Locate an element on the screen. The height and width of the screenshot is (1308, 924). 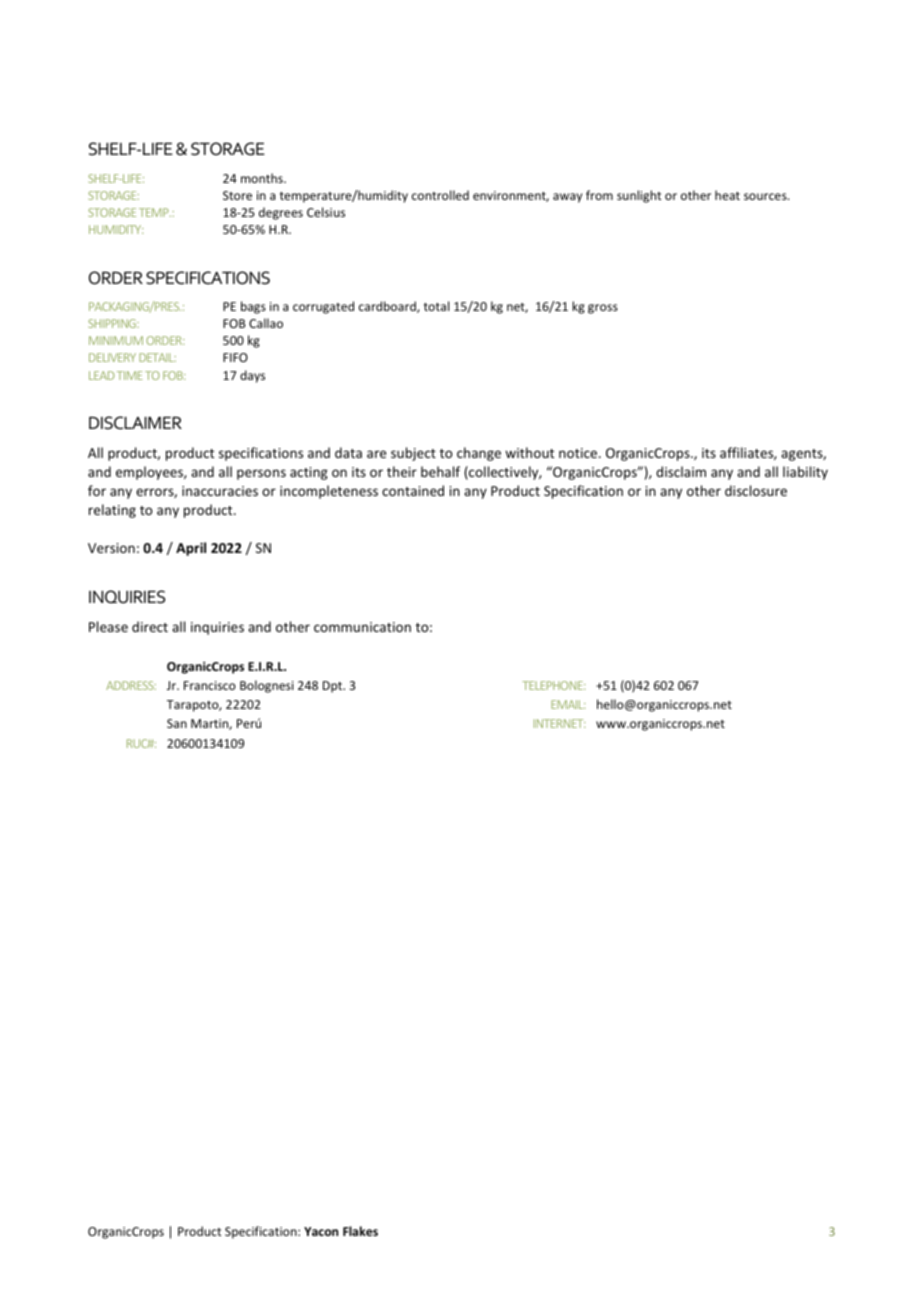
heat is located at coordinates (727, 195).
